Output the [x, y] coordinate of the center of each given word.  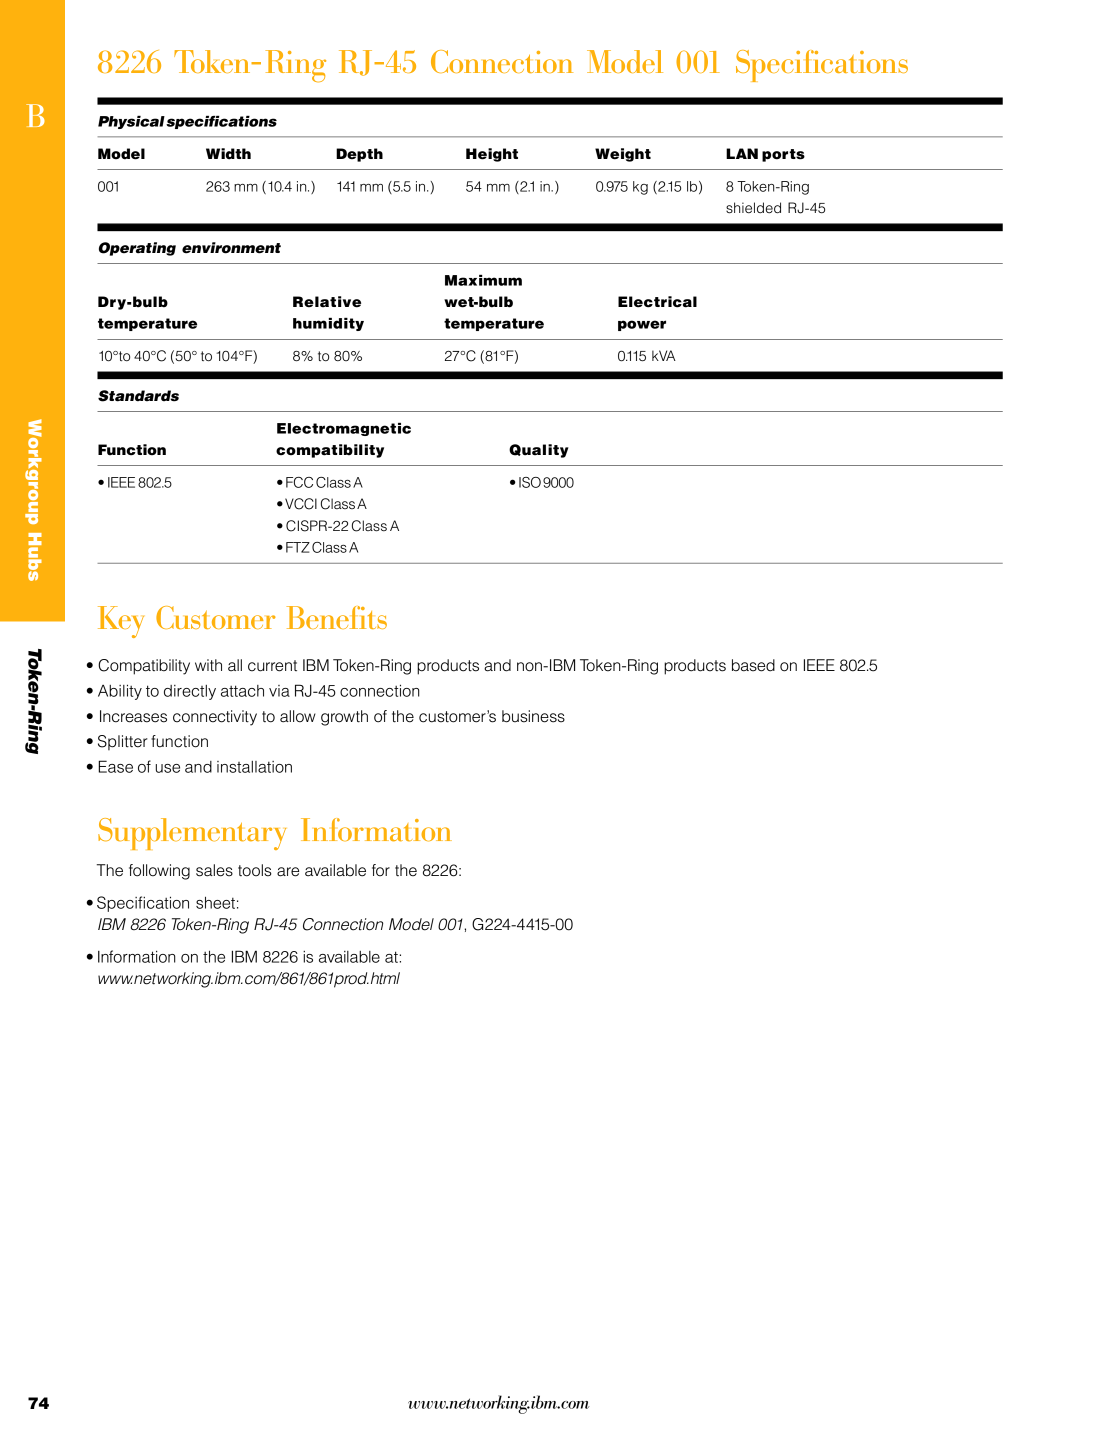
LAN [742, 153]
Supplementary [192, 834]
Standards [138, 396]
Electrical [657, 302]
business [533, 716]
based [753, 665]
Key [121, 622]
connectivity [215, 718]
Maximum [483, 280]
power [642, 325]
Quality [539, 451]
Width [228, 154]
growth [344, 718]
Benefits [337, 617]
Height [492, 155]
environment [231, 248]
